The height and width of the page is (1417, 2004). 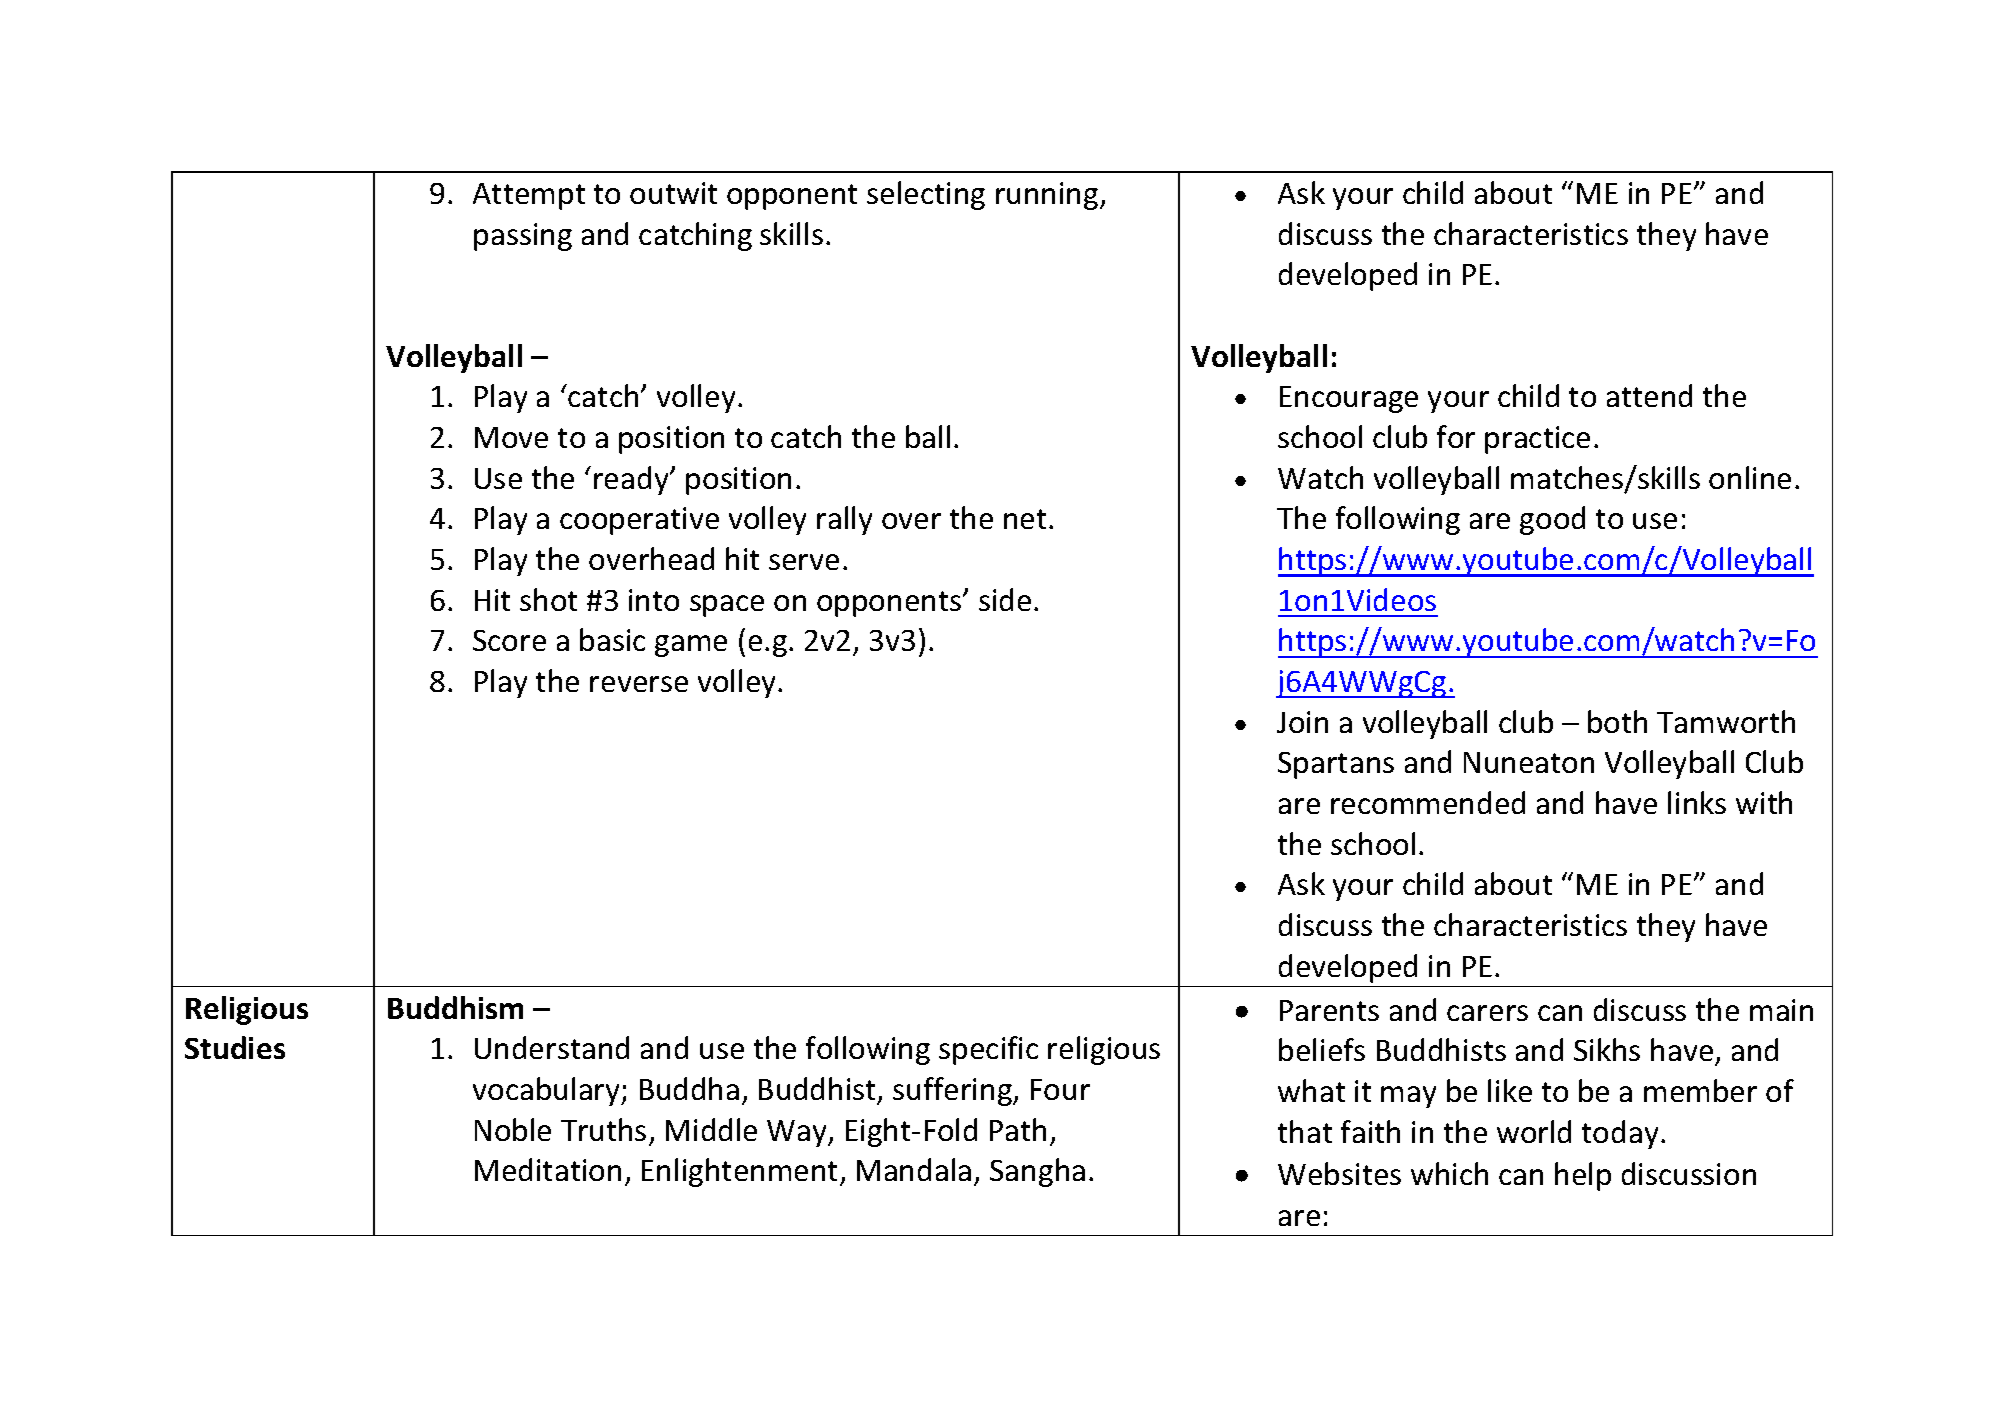 I want to click on Path, so click(x=1018, y=1129).
